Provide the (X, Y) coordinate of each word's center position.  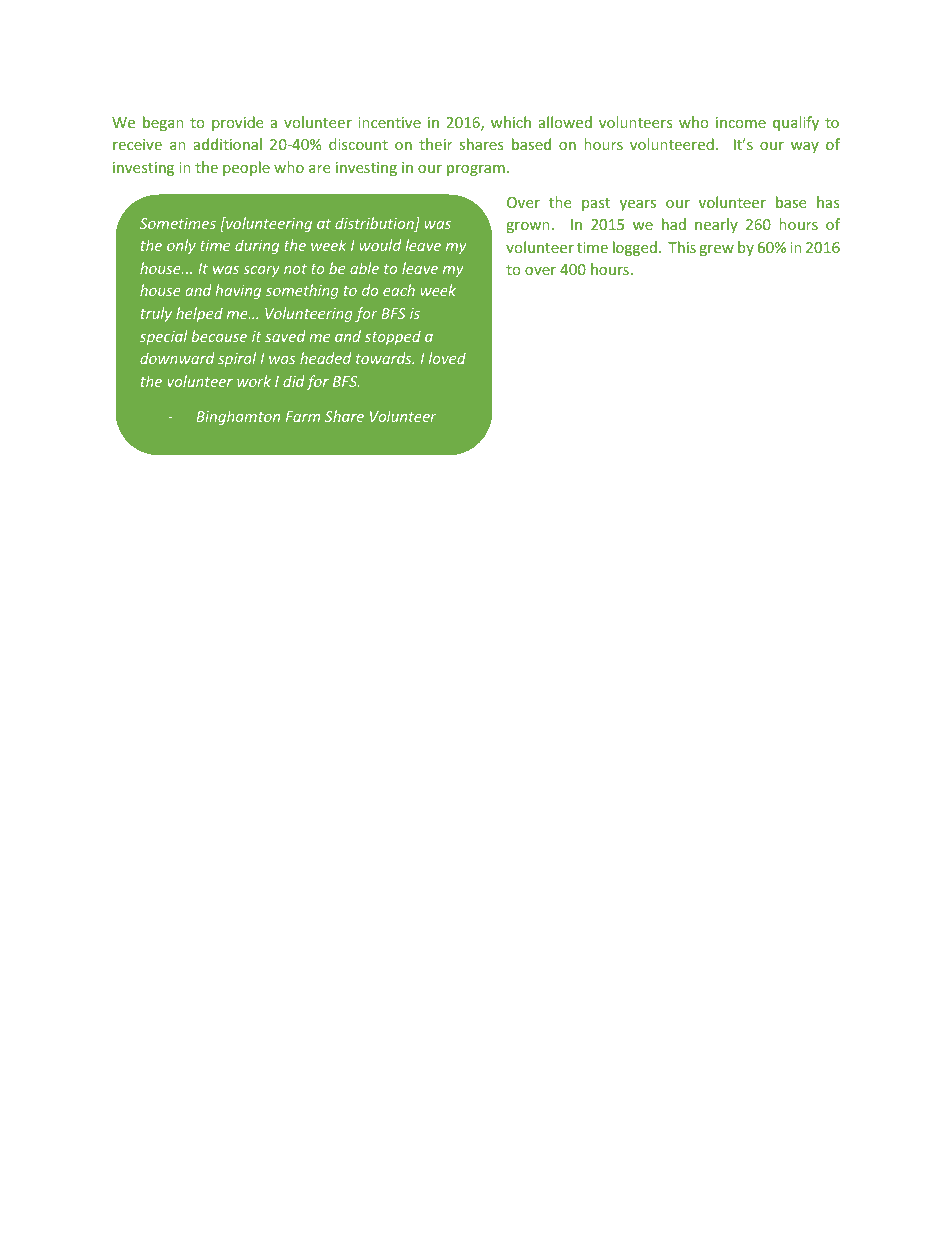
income (741, 122)
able (364, 268)
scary (261, 271)
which (511, 122)
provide (237, 123)
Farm (303, 416)
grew (717, 250)
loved (447, 358)
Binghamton (238, 417)
